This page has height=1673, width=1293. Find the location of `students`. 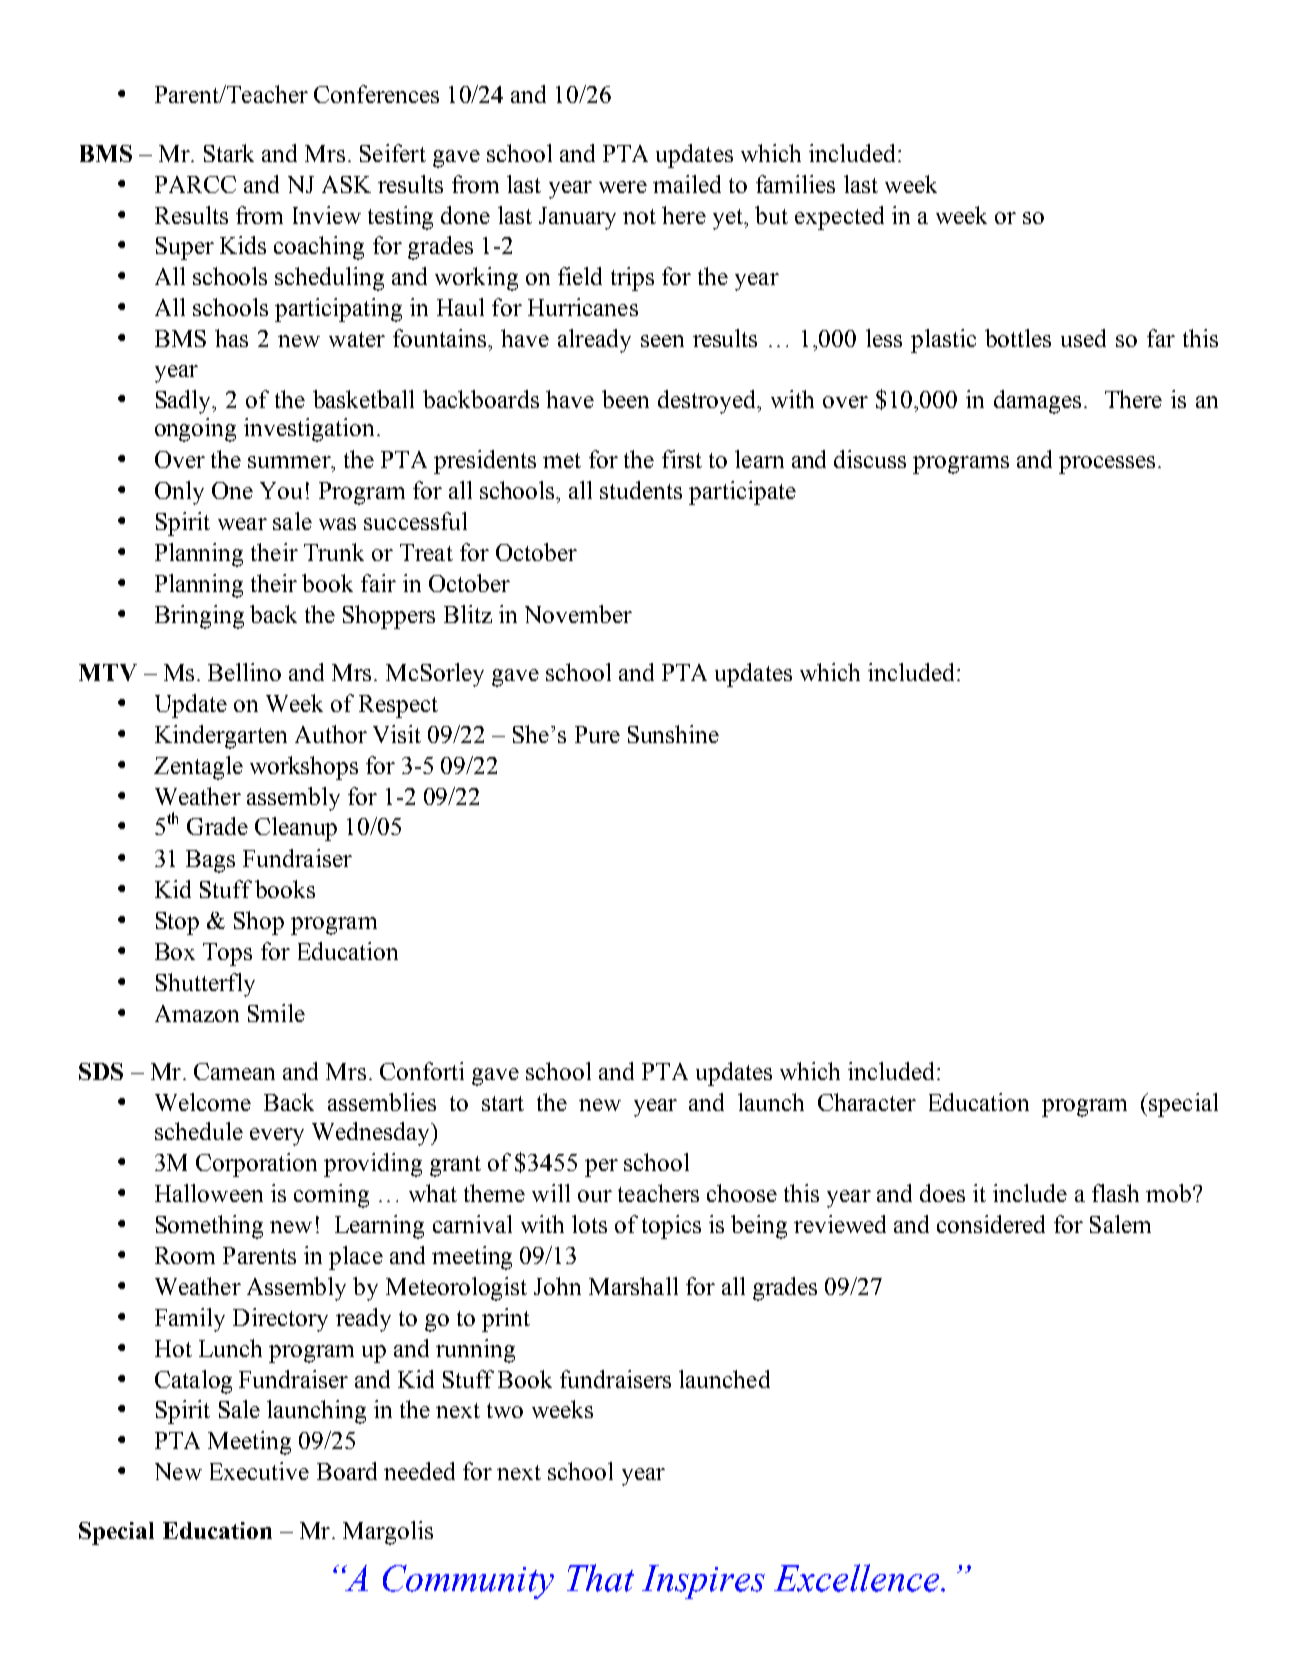

students is located at coordinates (641, 490).
